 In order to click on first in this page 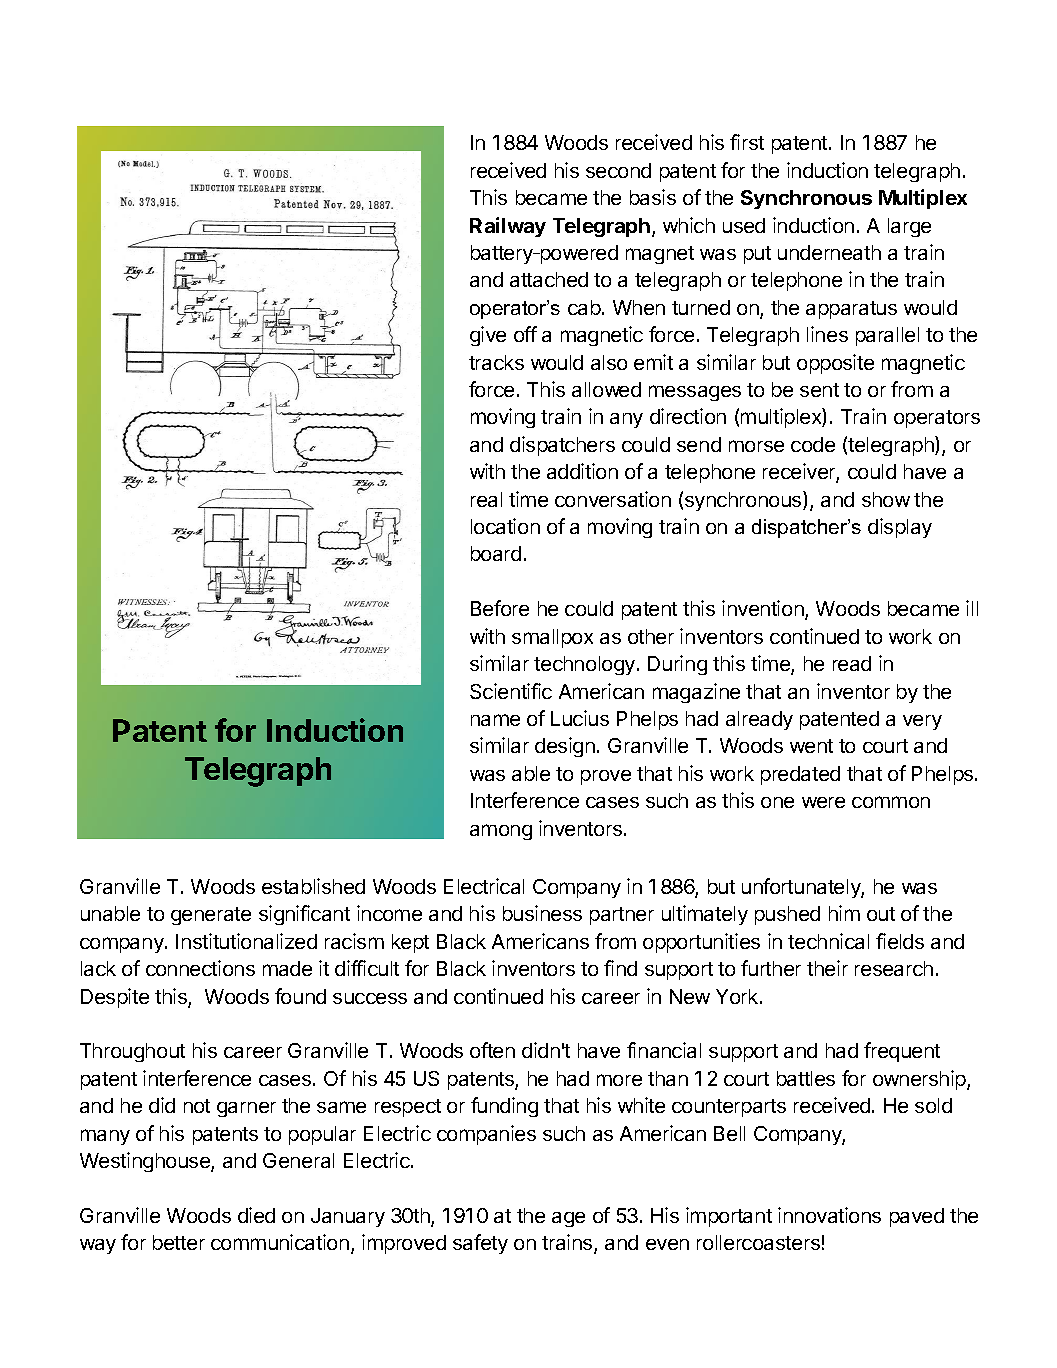, I will do `click(747, 142)`.
